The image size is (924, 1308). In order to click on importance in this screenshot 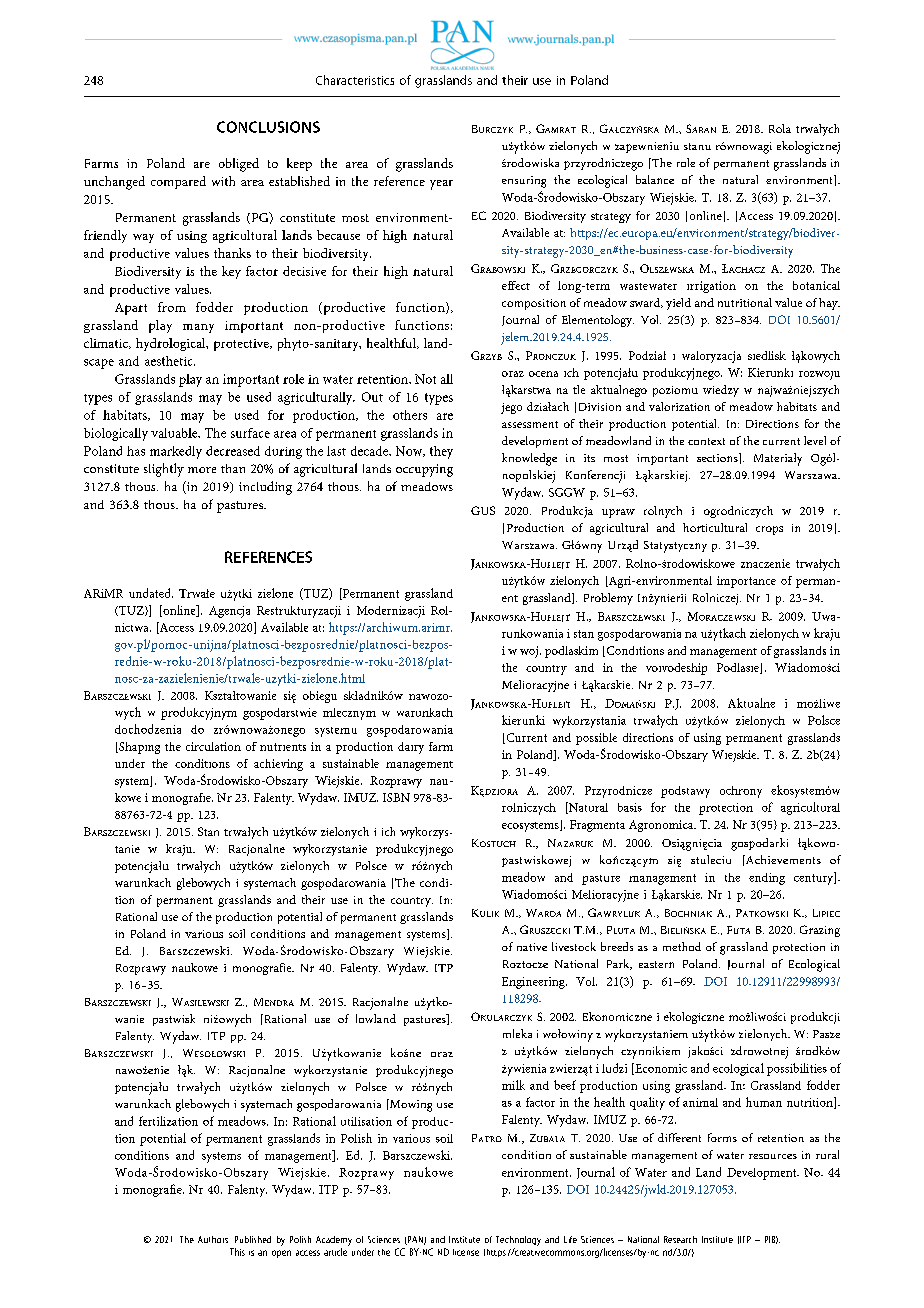, I will do `click(746, 582)`.
